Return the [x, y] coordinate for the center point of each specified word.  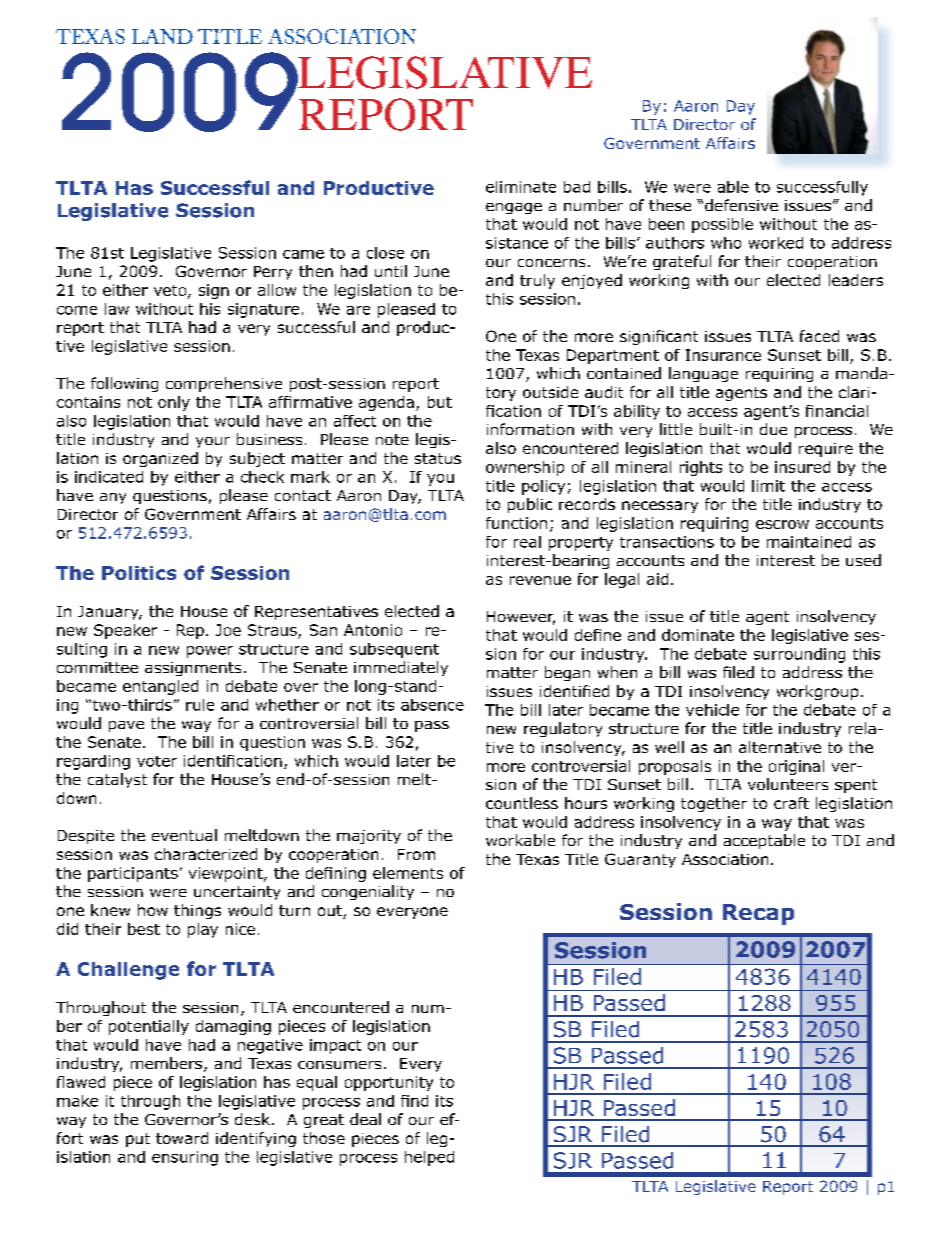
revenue [540, 580]
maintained [809, 542]
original [796, 767]
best [144, 929]
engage [514, 208]
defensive [741, 205]
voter [157, 761]
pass [432, 726]
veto [171, 291]
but [440, 402]
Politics [139, 573]
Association [725, 859]
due [773, 429]
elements [408, 873]
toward [182, 1138]
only [174, 403]
